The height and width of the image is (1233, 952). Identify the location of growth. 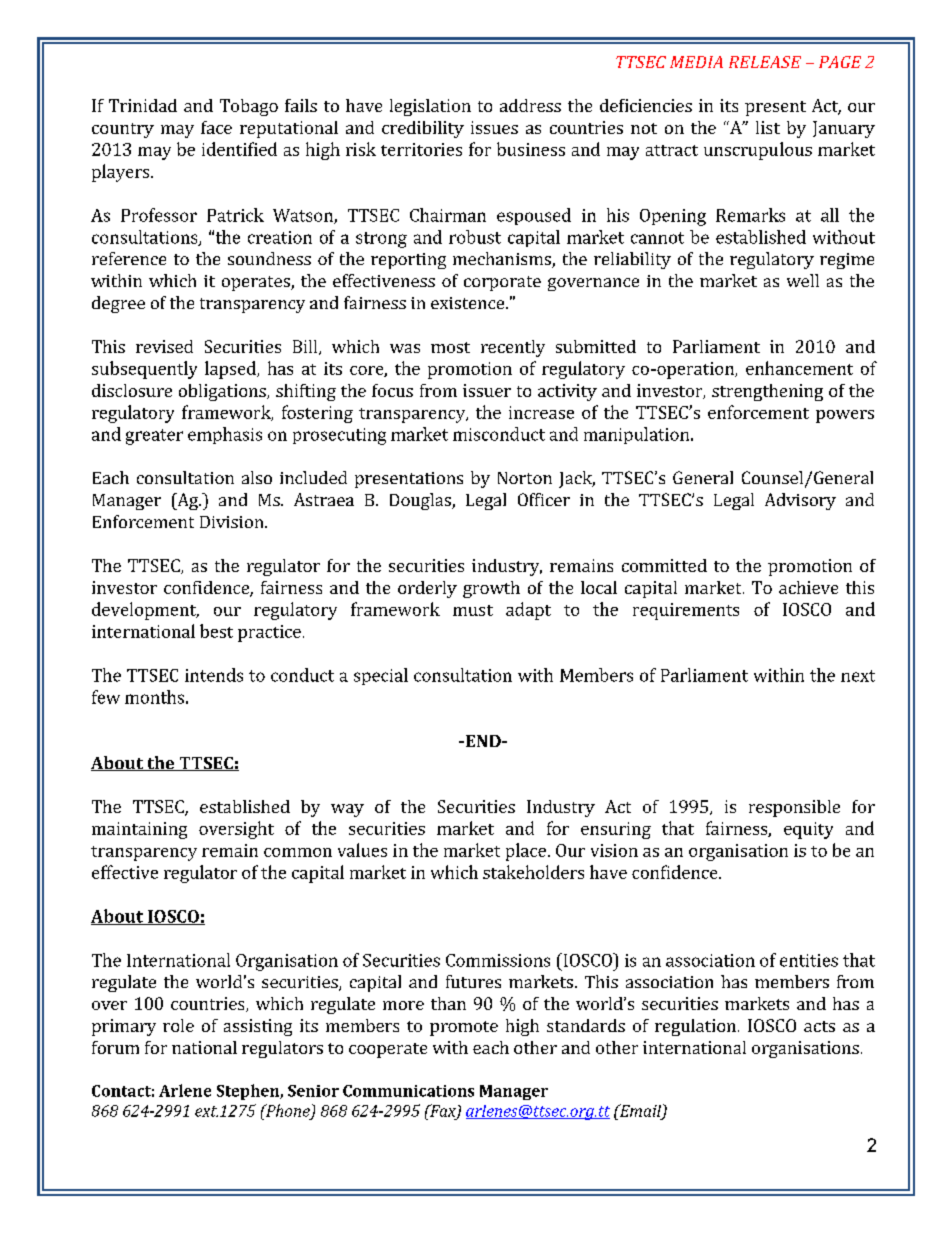
(491, 589).
